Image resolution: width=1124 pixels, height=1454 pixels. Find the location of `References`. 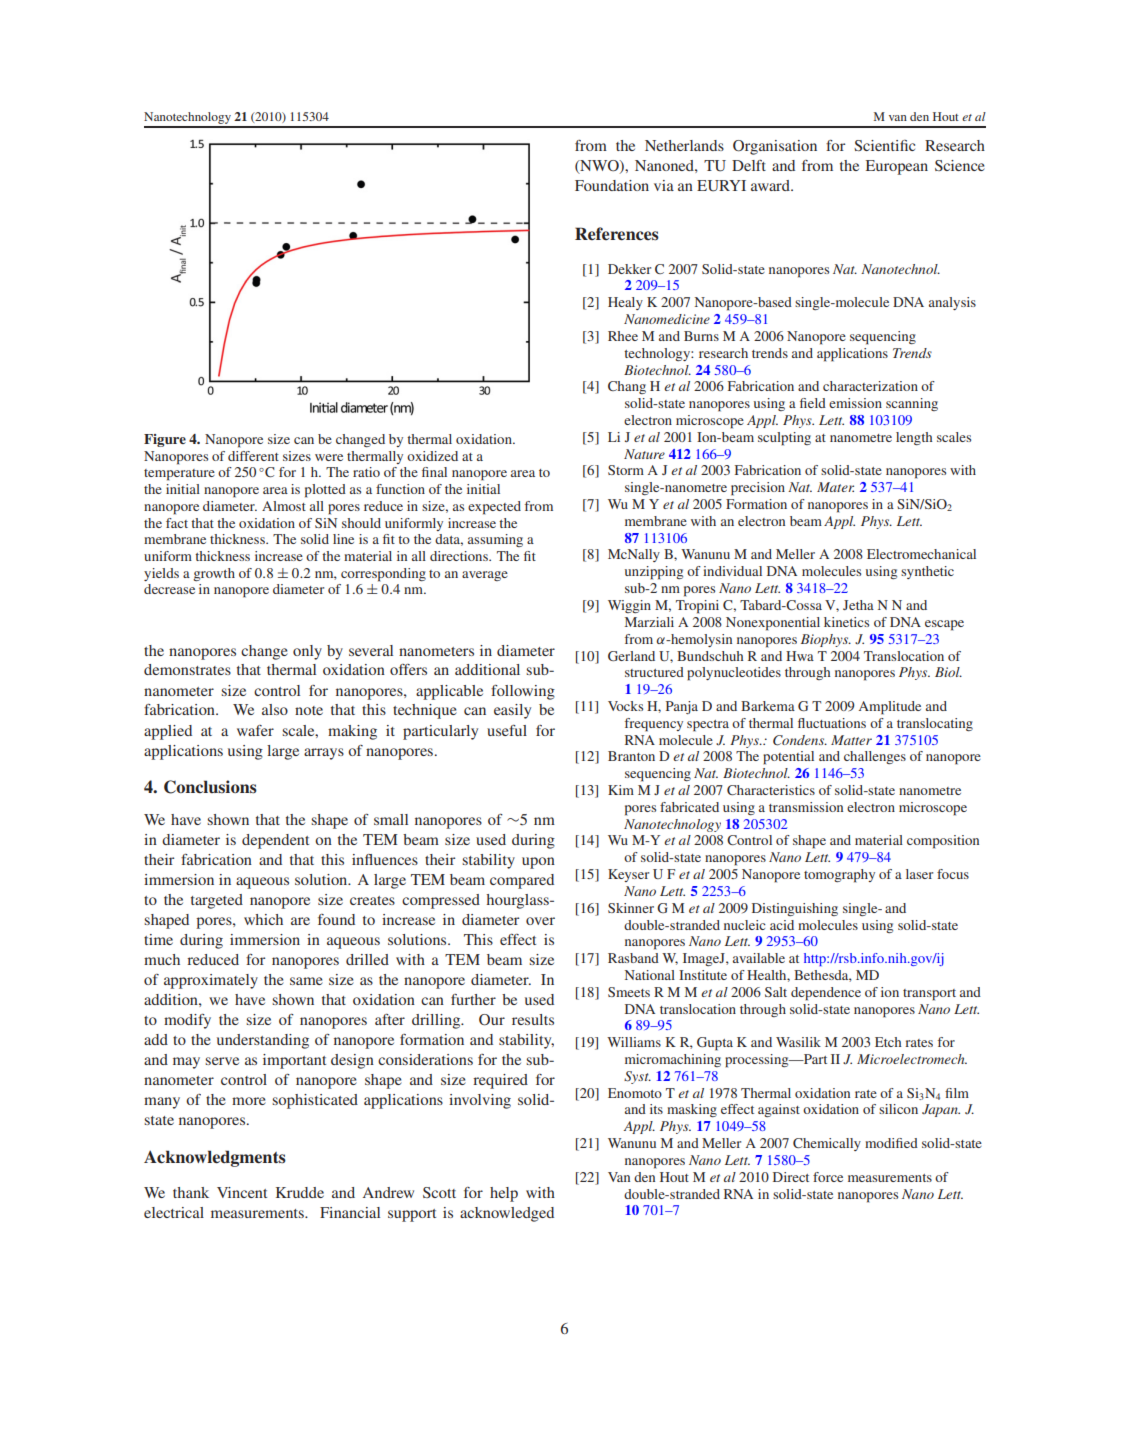

References is located at coordinates (617, 234).
